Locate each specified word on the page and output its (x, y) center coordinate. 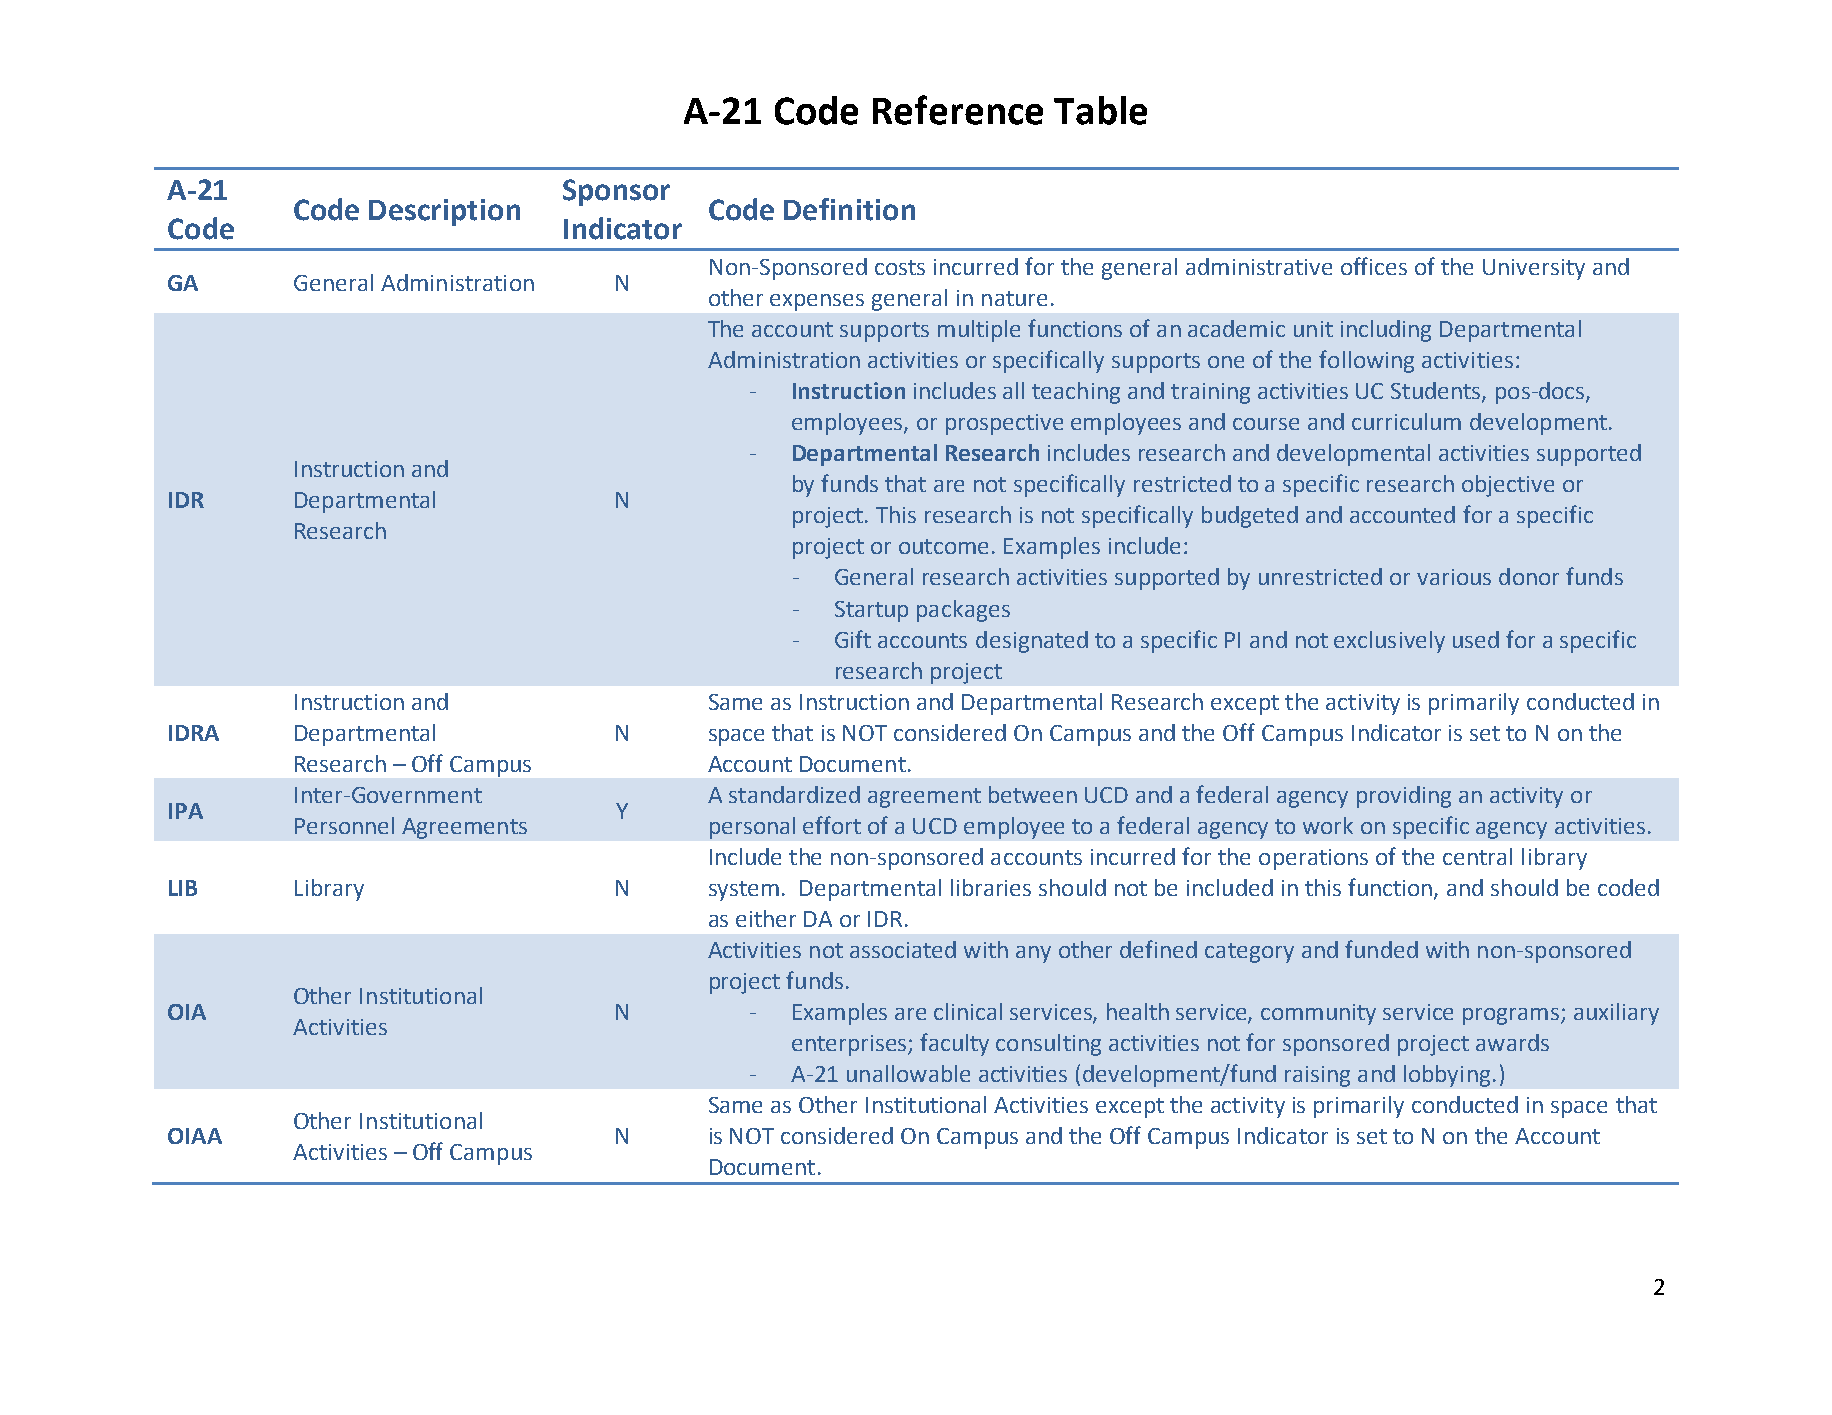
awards (1512, 1042)
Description (444, 212)
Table (1100, 110)
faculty (954, 1044)
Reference (958, 110)
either (766, 918)
